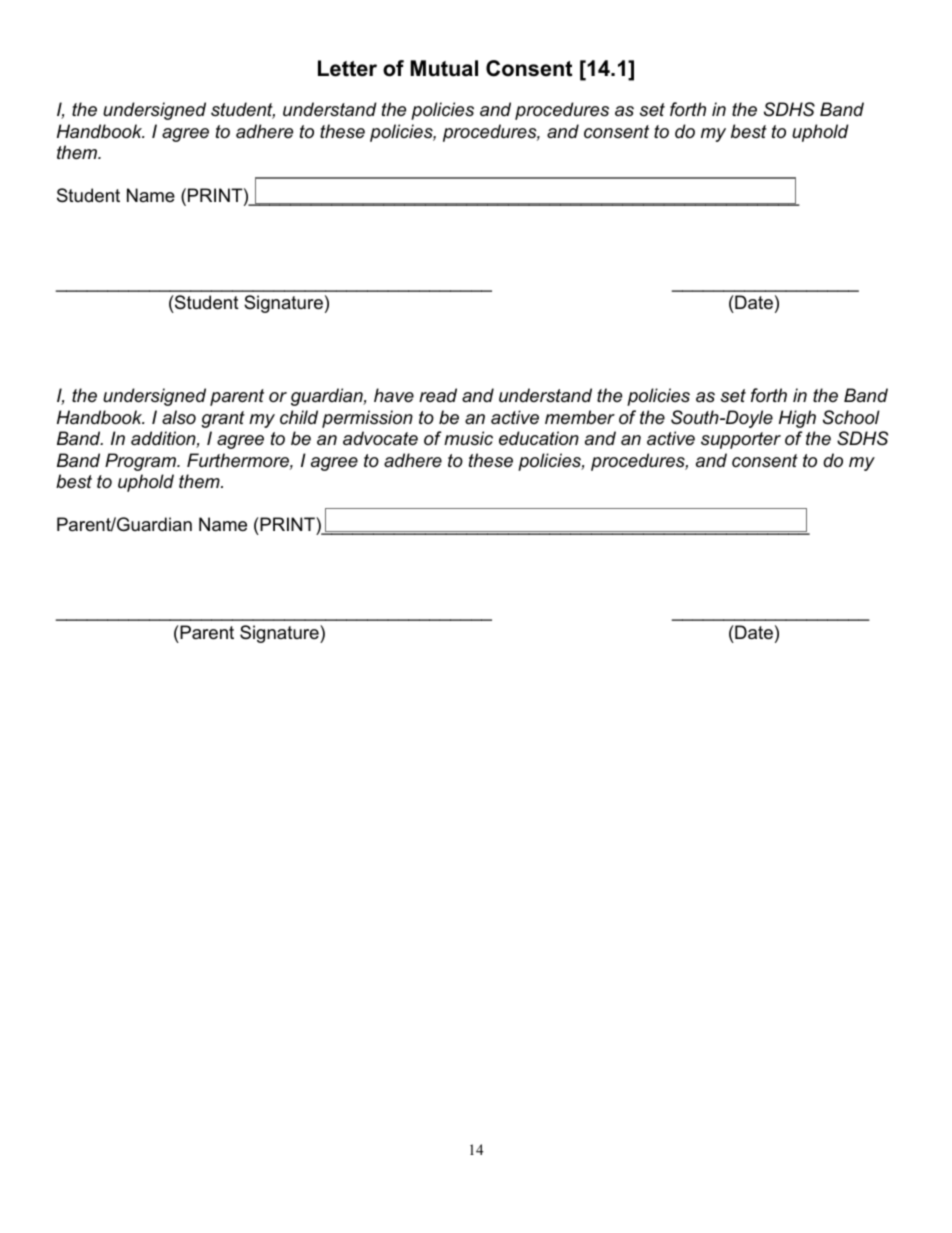 The image size is (952, 1233). What do you see at coordinates (394, 395) in the screenshot?
I see `have` at bounding box center [394, 395].
